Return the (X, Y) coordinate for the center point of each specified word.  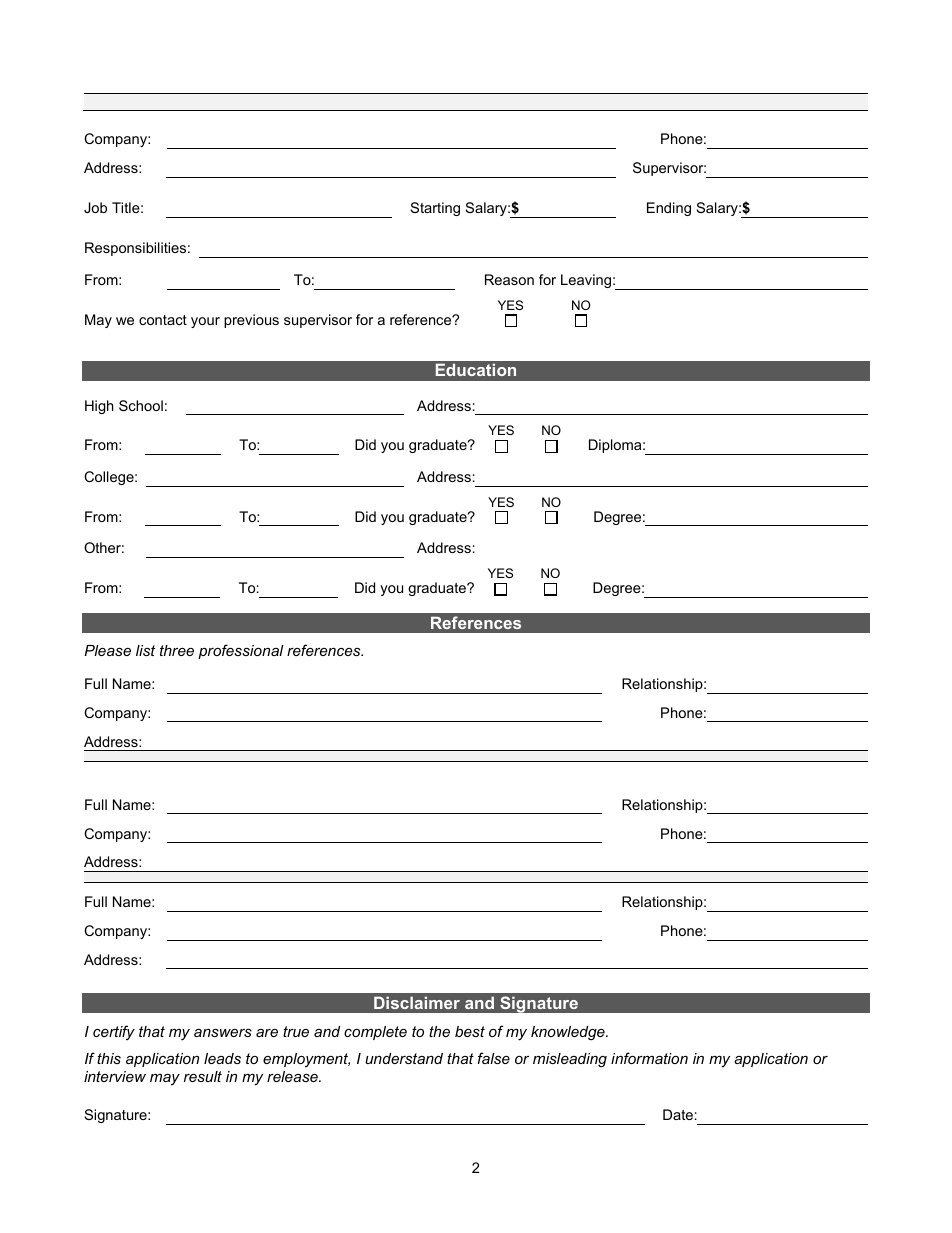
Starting (435, 209)
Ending (669, 209)
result (203, 1076)
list (145, 650)
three (177, 650)
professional (241, 651)
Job (95, 207)
